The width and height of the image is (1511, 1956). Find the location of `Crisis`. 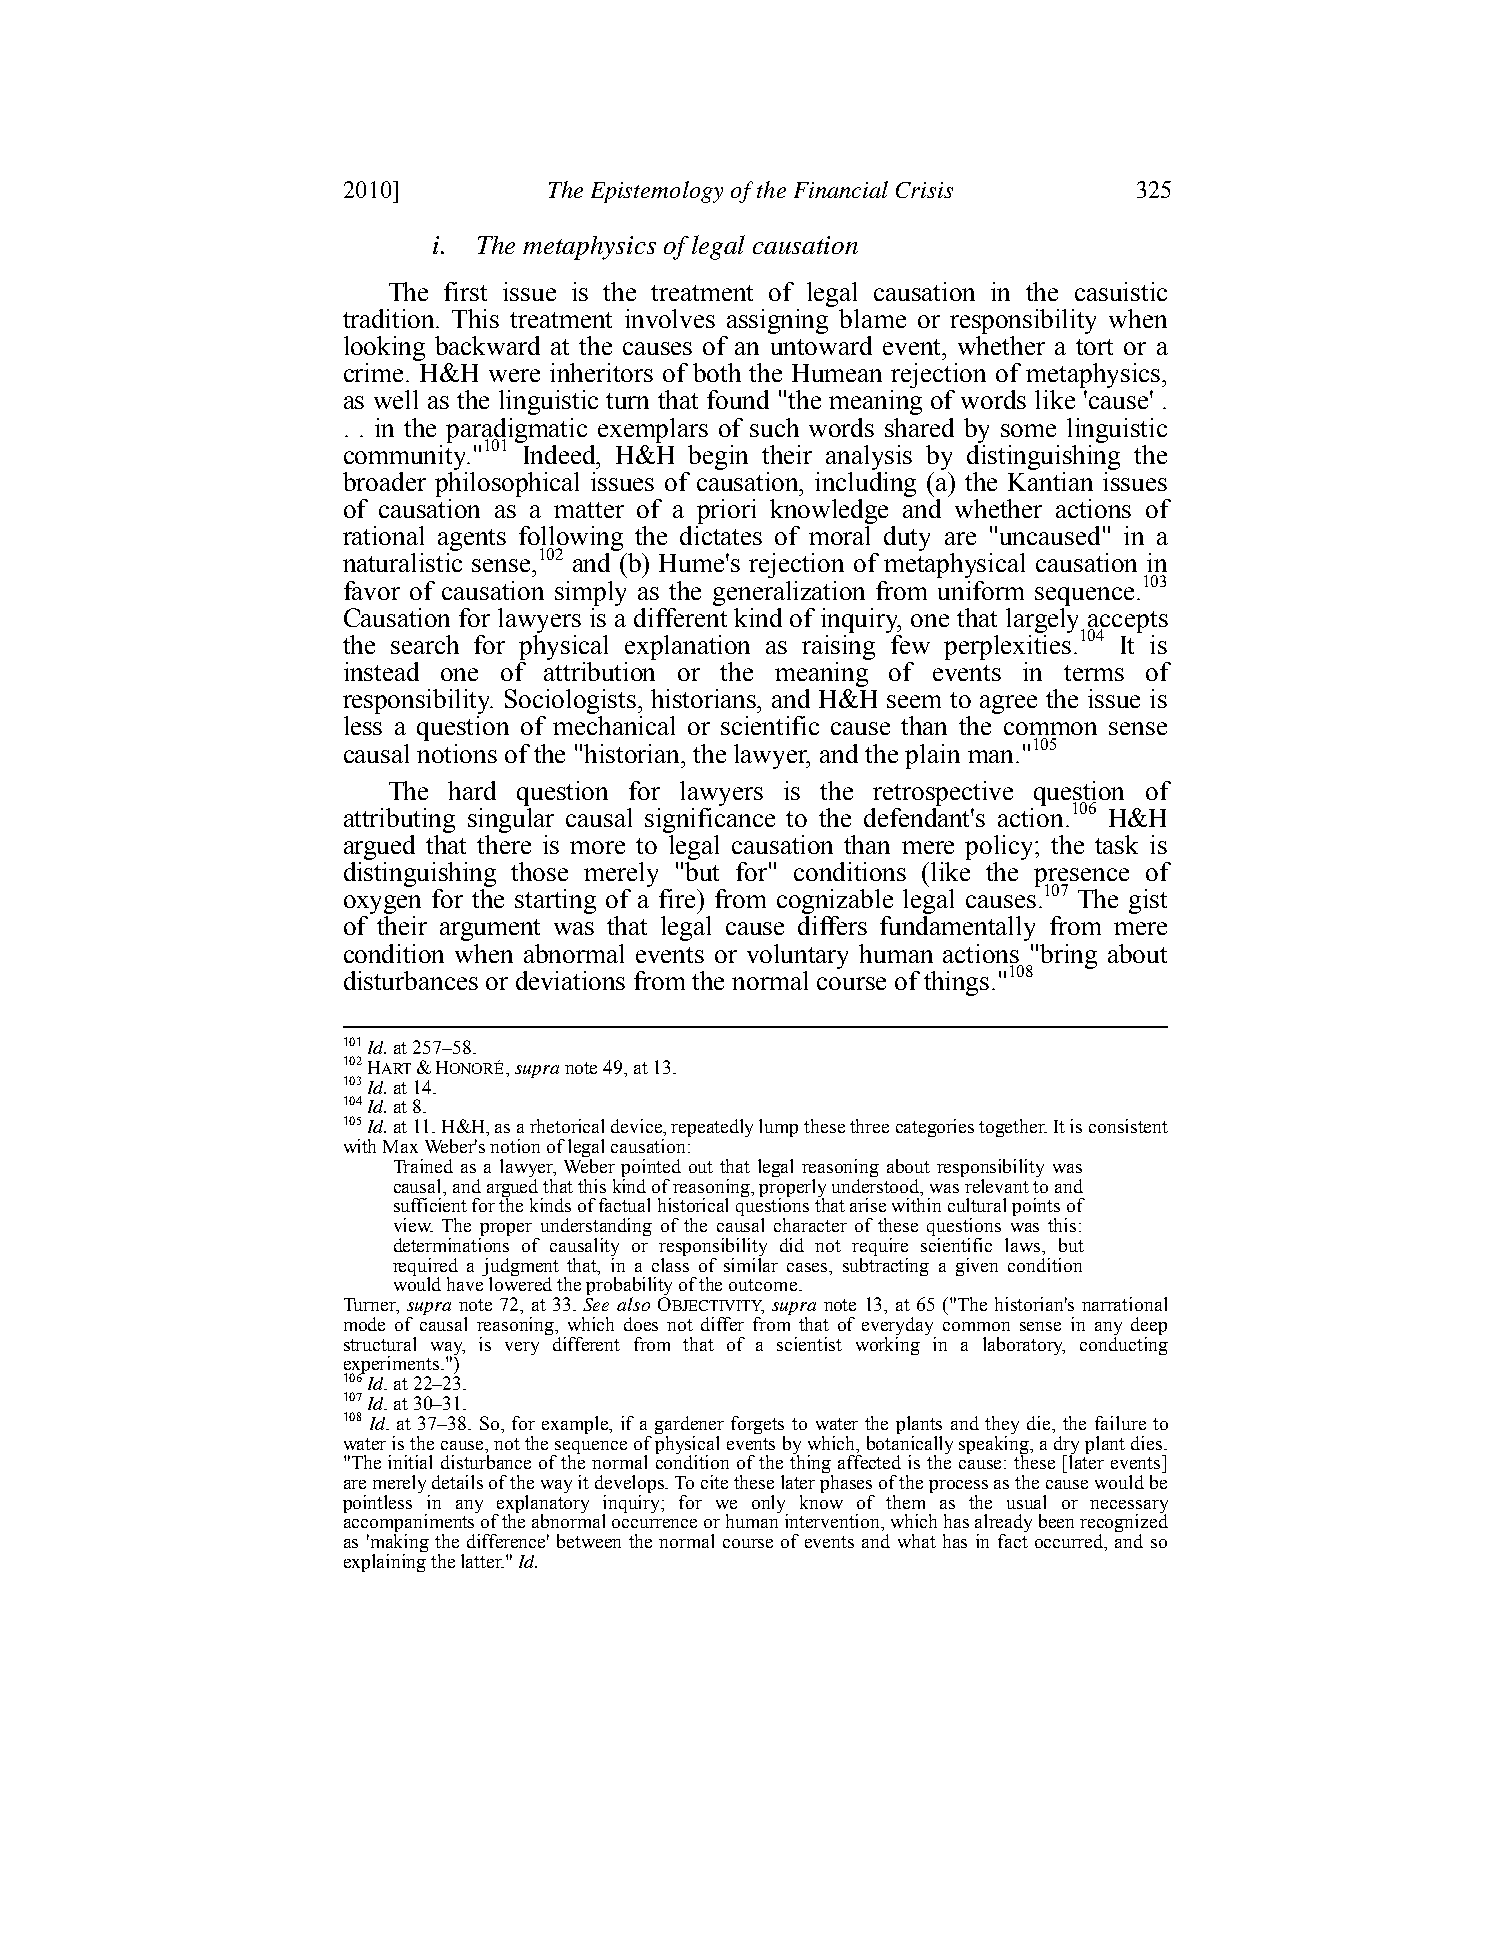

Crisis is located at coordinates (924, 190).
